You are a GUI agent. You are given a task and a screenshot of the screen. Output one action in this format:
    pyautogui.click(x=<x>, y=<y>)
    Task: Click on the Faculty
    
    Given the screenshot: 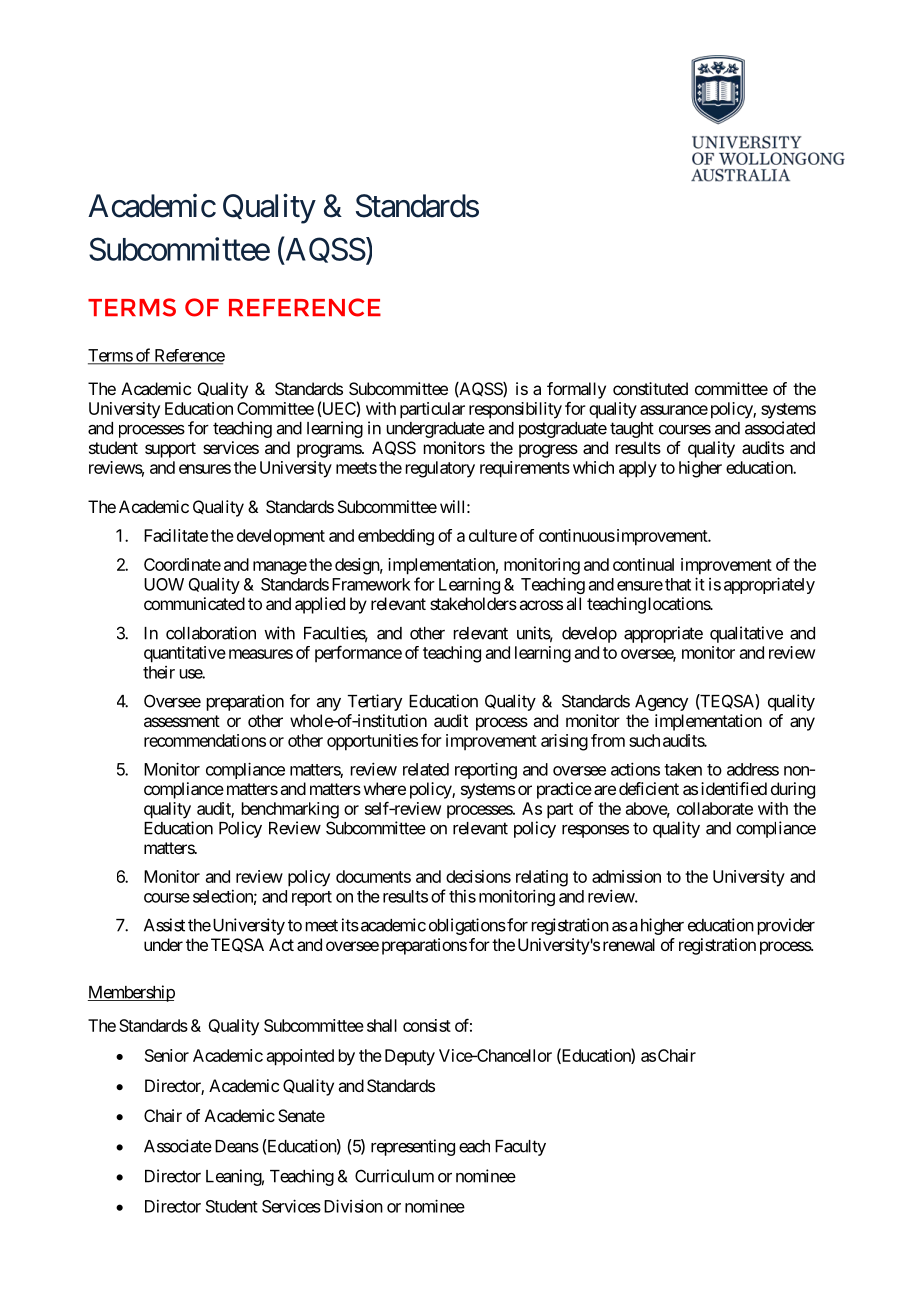 What is the action you would take?
    pyautogui.click(x=520, y=1148)
